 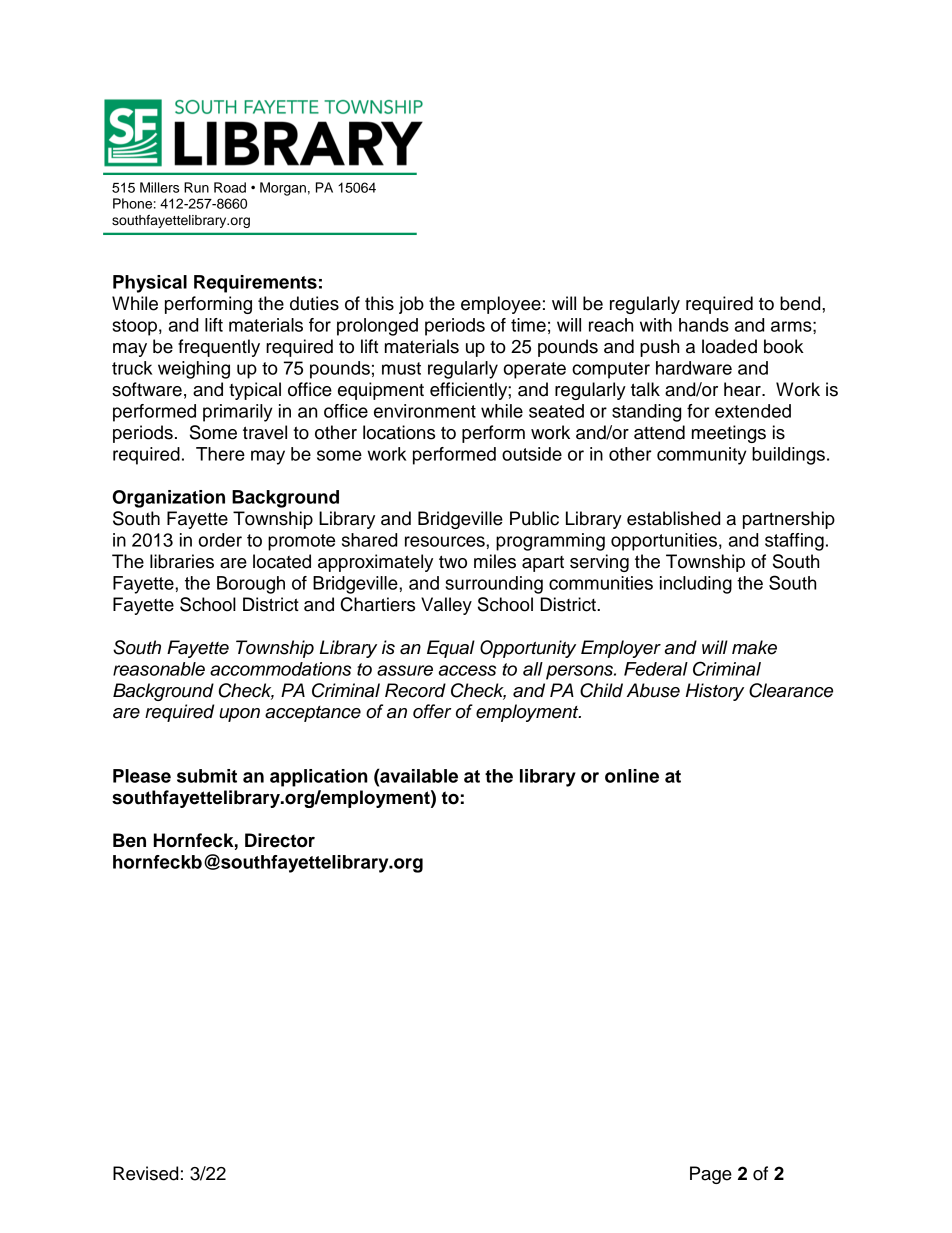 I want to click on access, so click(x=467, y=670).
